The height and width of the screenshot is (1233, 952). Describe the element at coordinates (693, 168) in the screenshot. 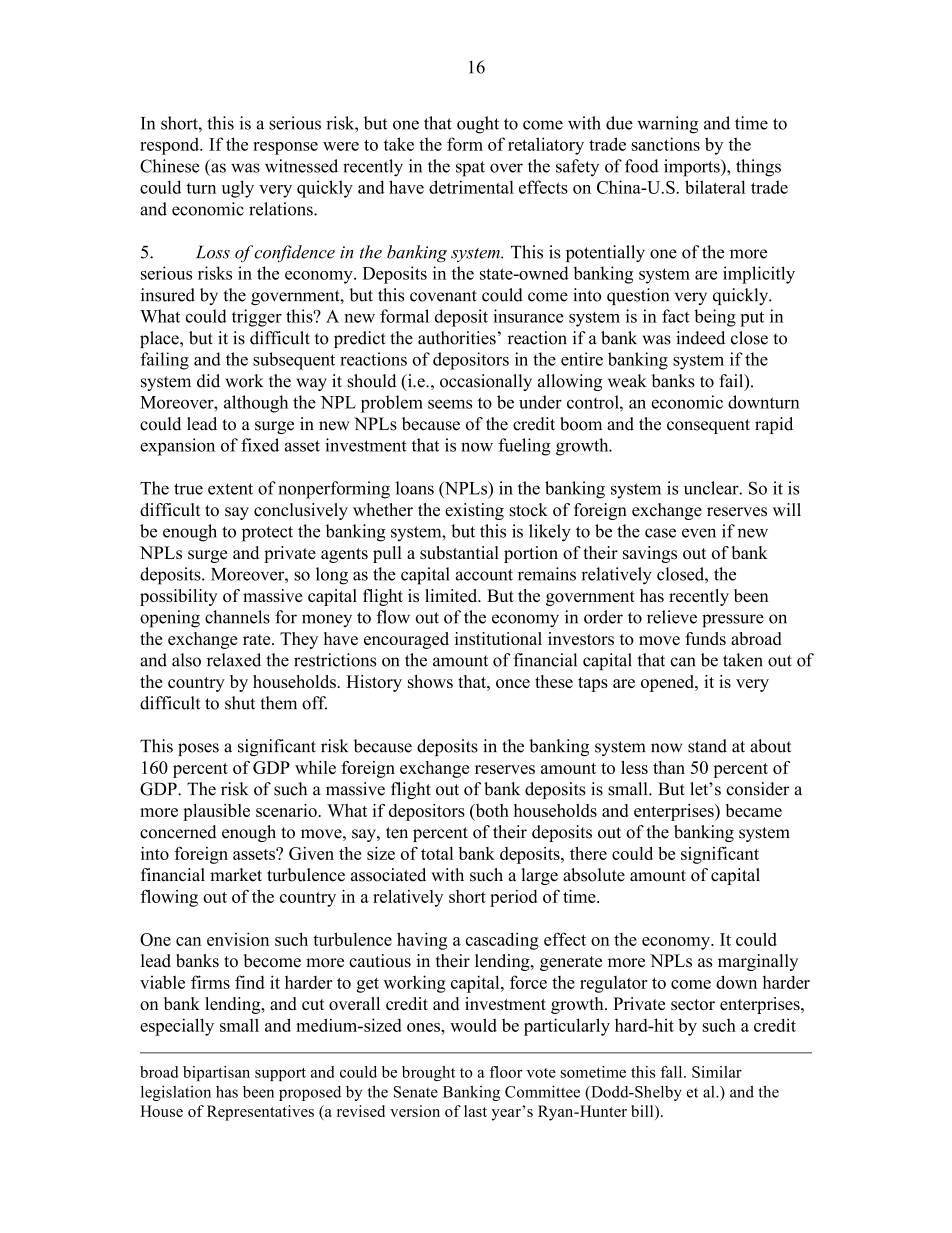

I see `imports` at that location.
